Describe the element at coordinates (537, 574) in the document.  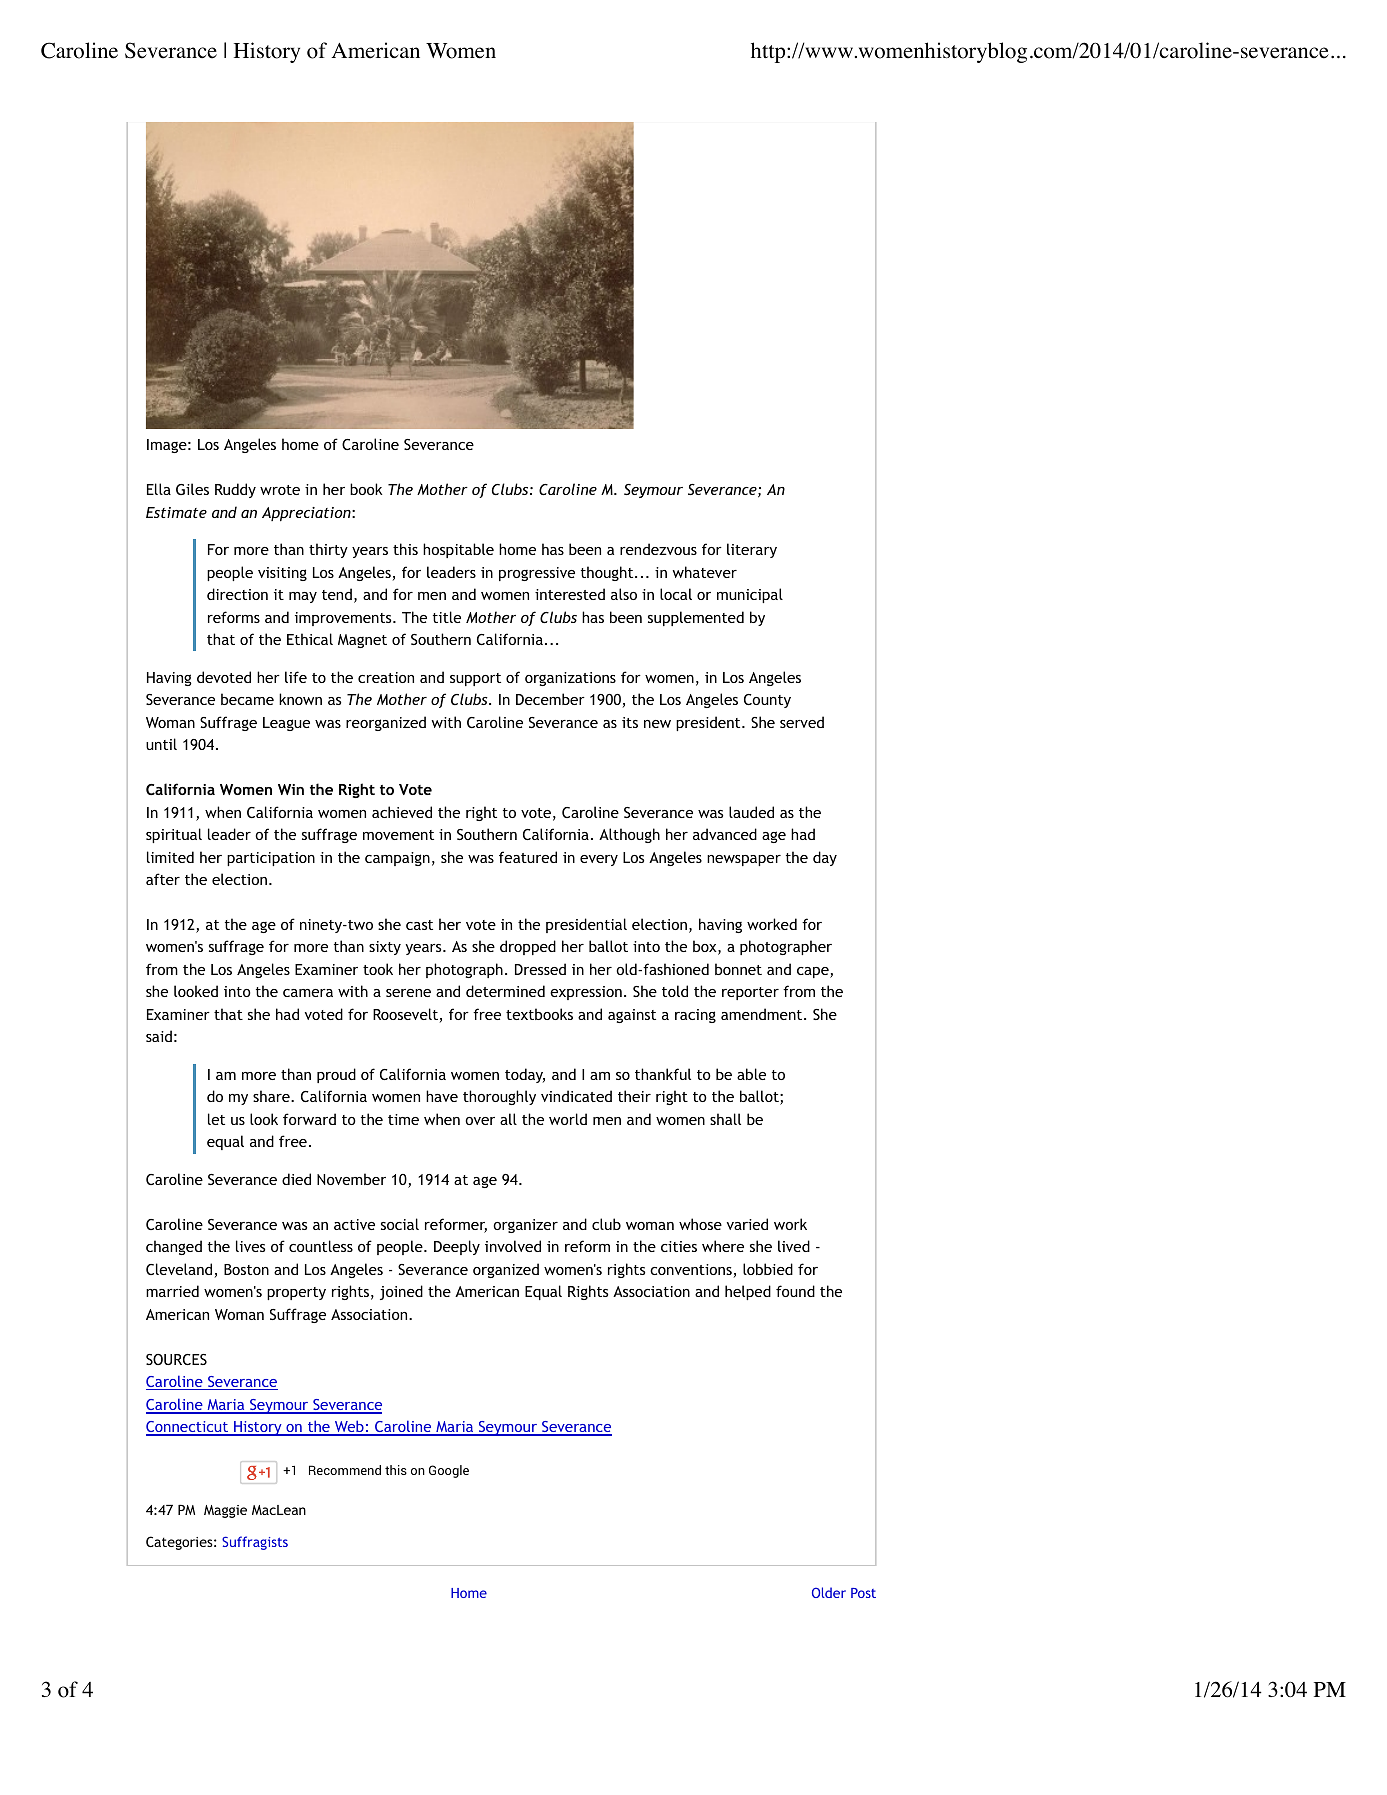
I see `progressive` at that location.
